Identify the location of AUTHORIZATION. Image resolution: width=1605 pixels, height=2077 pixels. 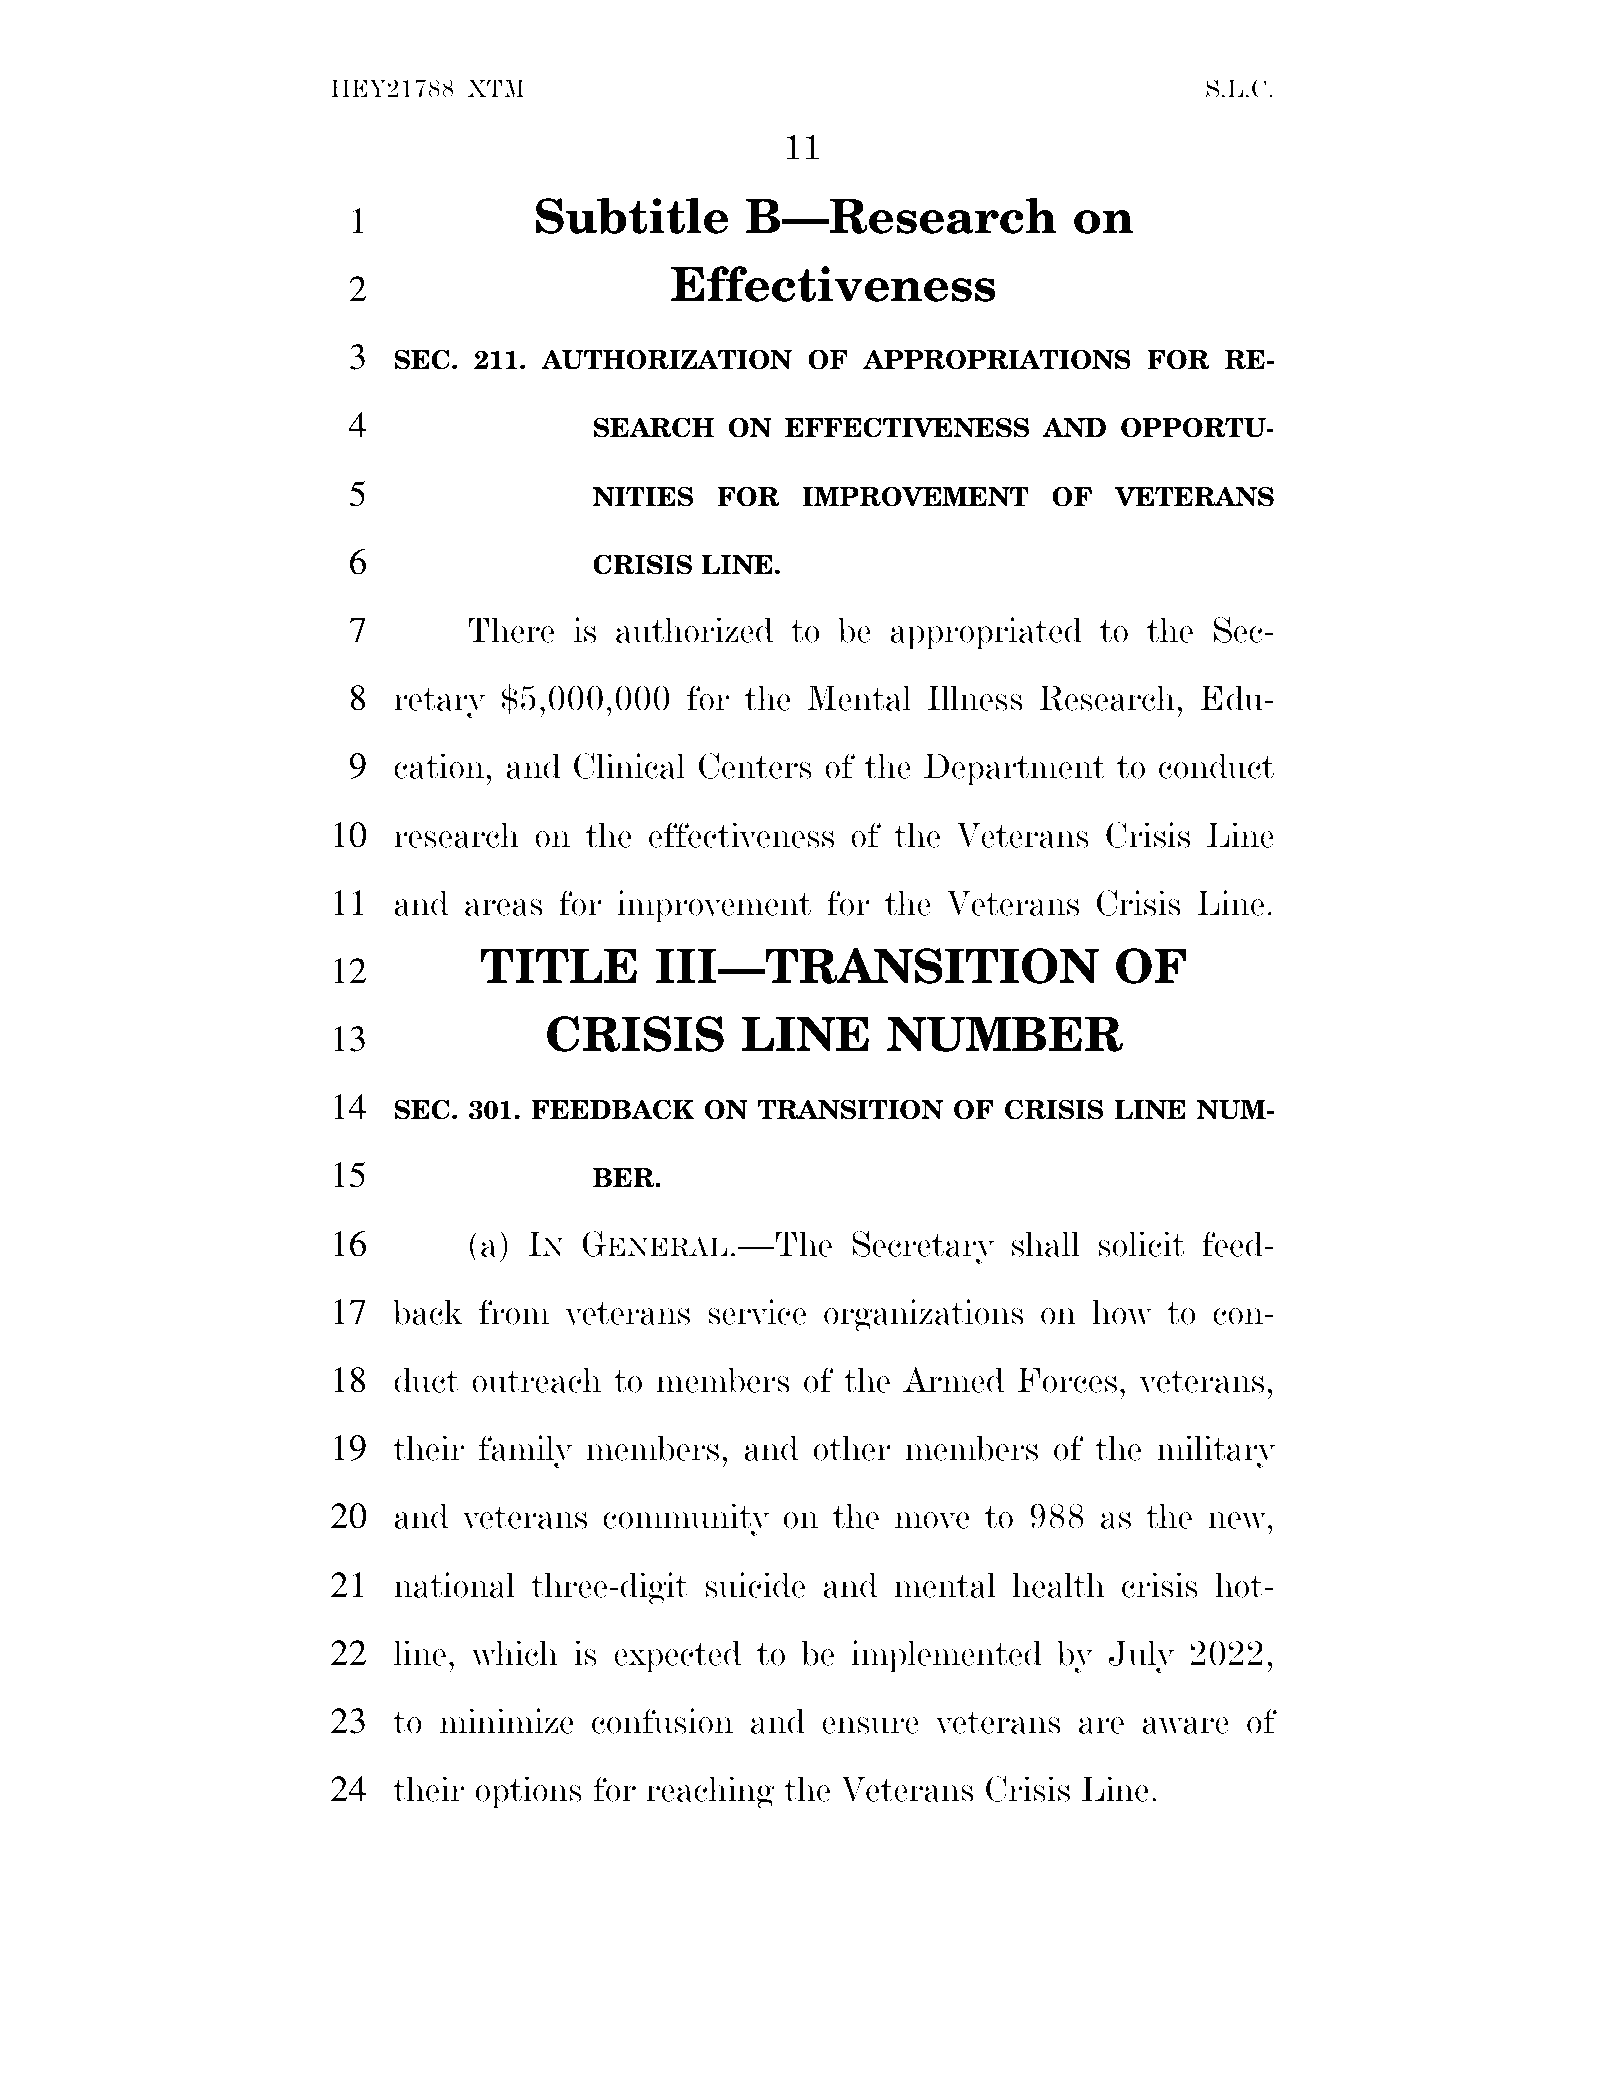
(666, 359).
